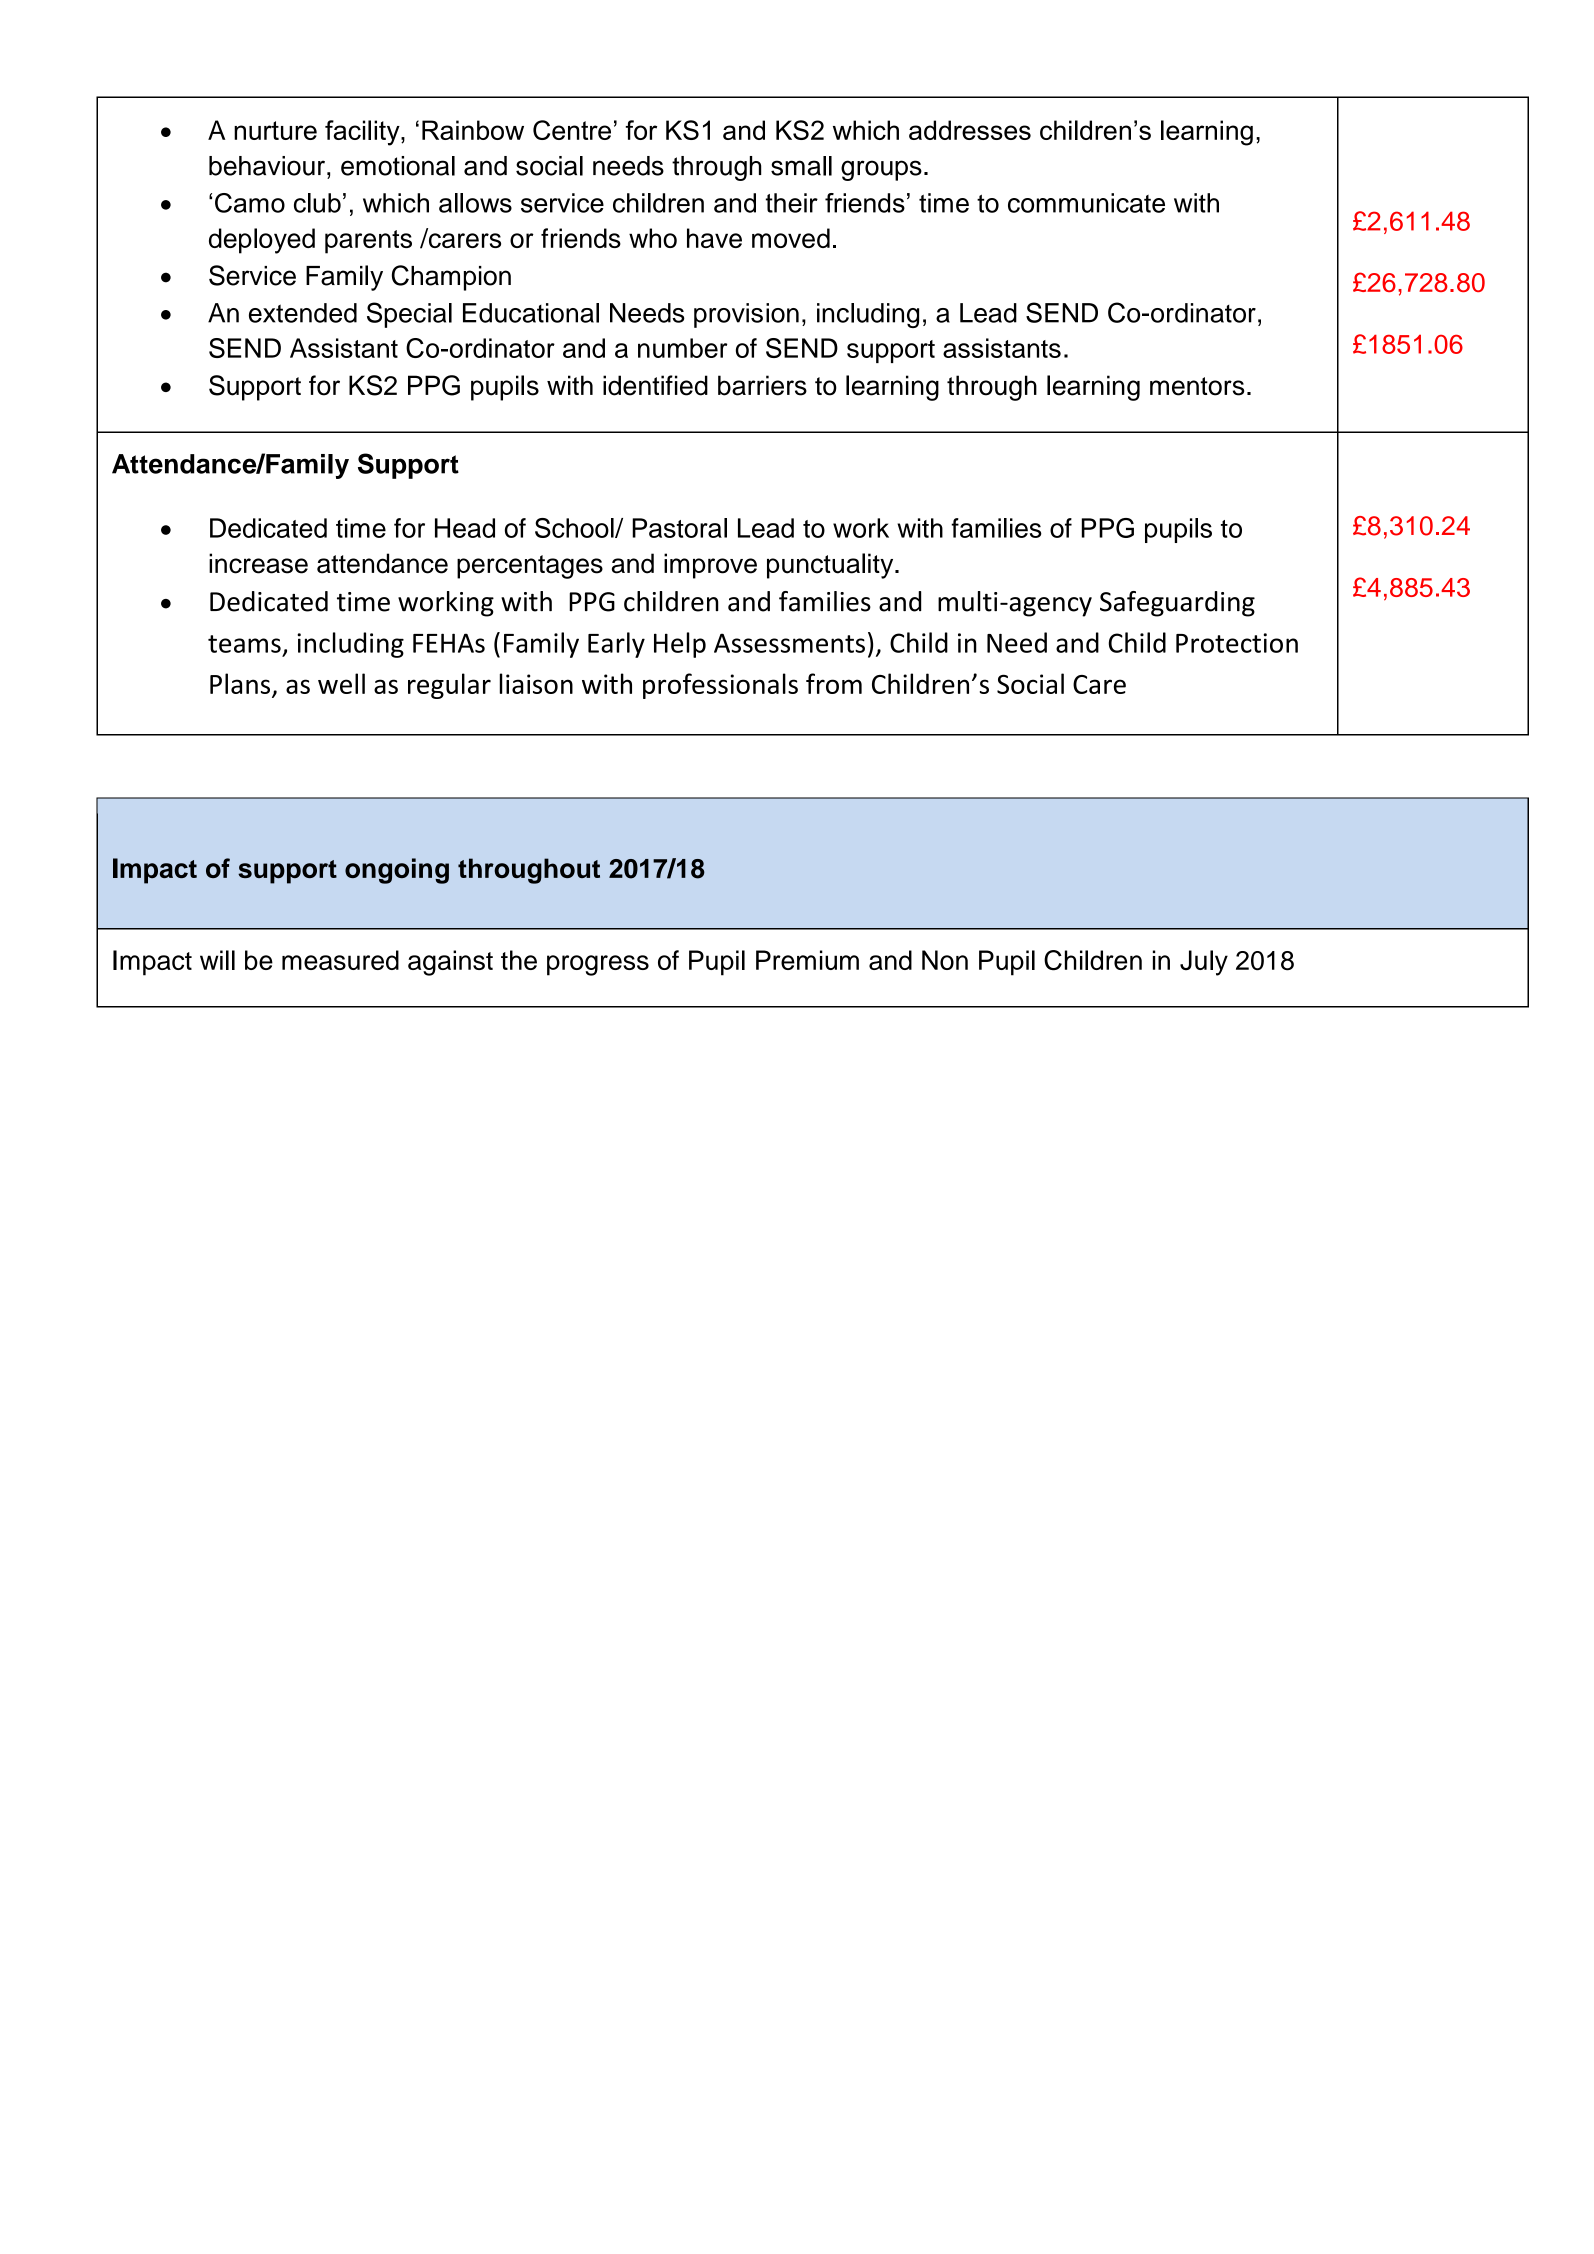  I want to click on Safeguarding, so click(1177, 604).
